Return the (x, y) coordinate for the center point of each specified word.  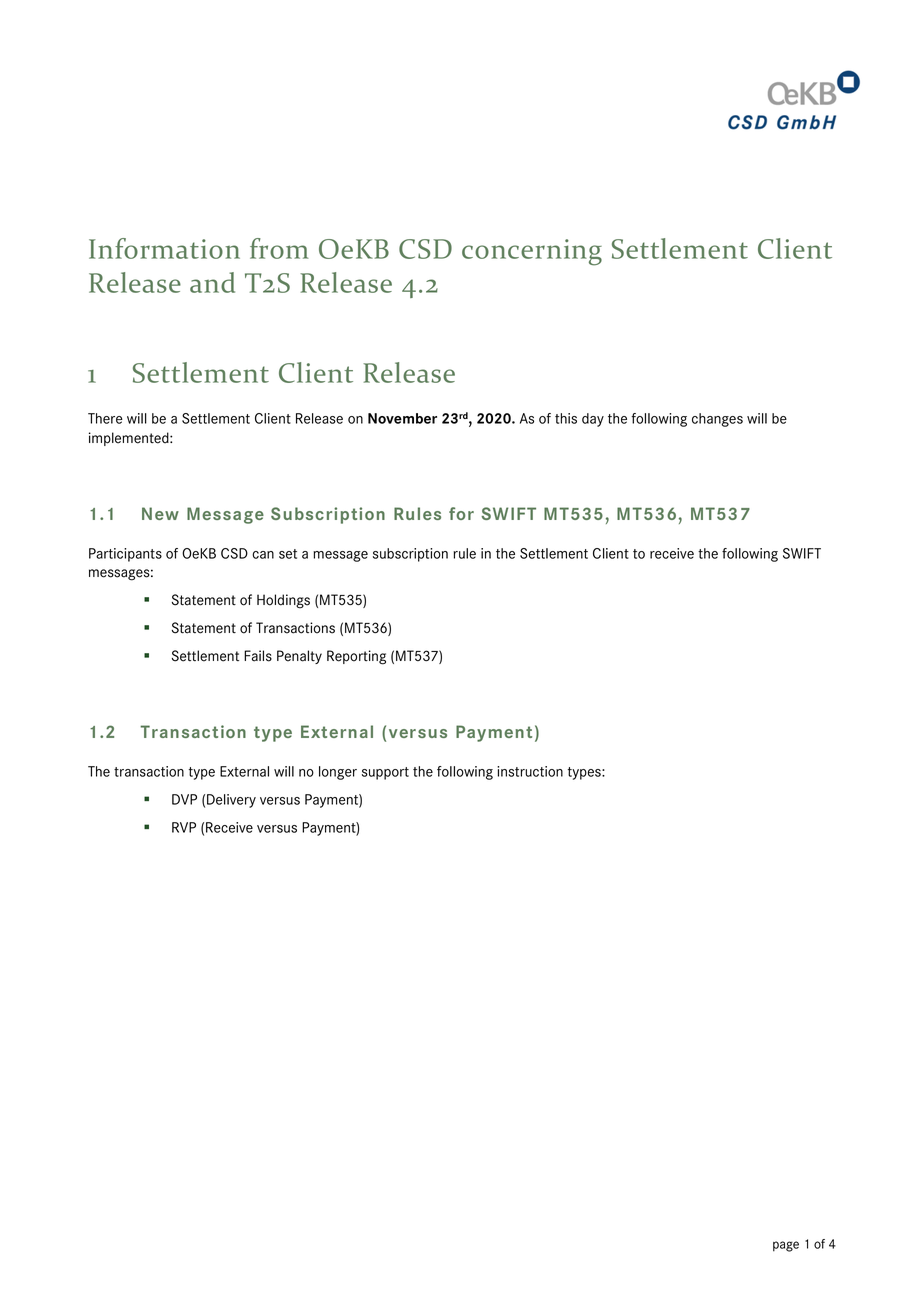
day (593, 420)
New (160, 513)
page (786, 1246)
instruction (530, 771)
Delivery (231, 801)
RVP (184, 827)
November (402, 418)
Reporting (356, 657)
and (212, 282)
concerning (532, 252)
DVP (184, 799)
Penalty (299, 657)
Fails (258, 656)
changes (717, 420)
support (385, 773)
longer (338, 773)
